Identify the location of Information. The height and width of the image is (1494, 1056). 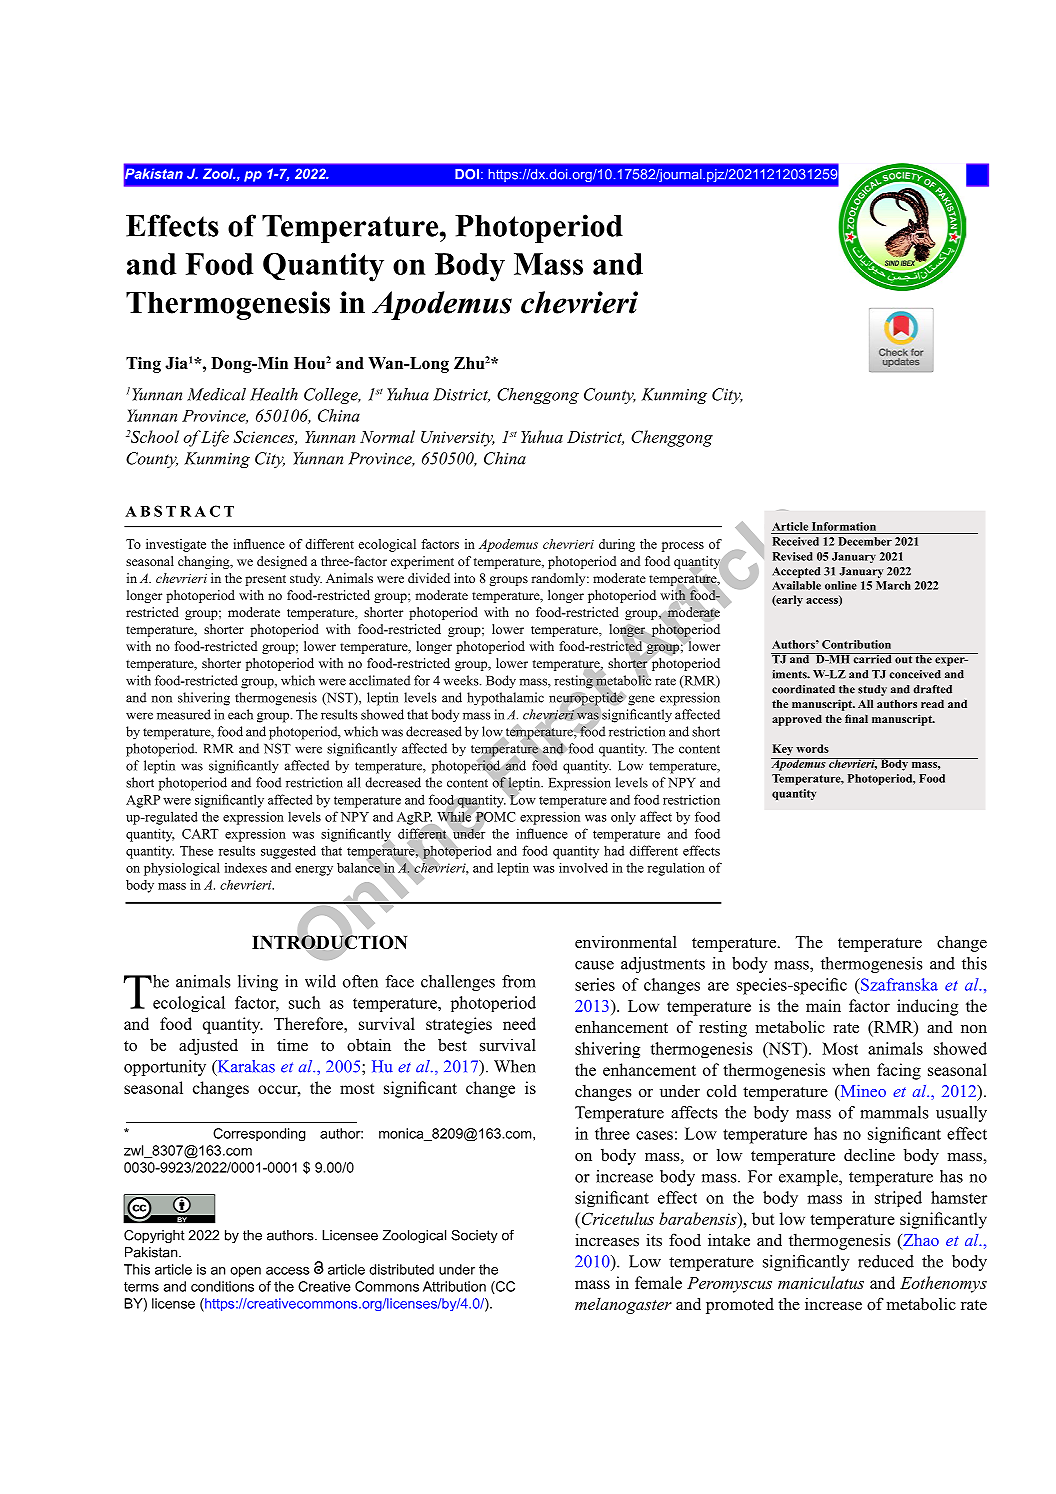
(844, 526).
